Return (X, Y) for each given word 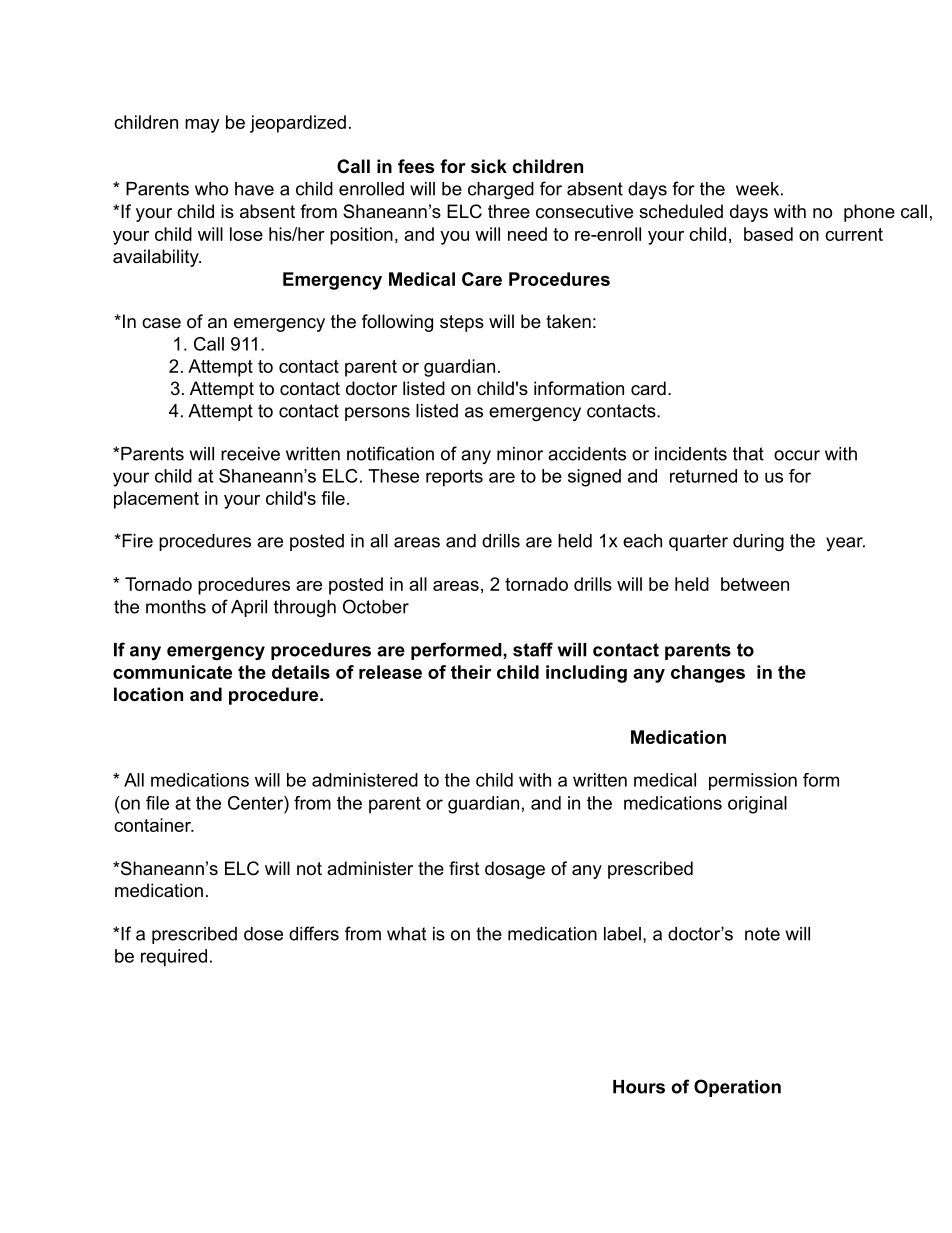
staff (533, 649)
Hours (639, 1087)
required (174, 958)
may (202, 126)
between (755, 584)
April (249, 608)
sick (489, 166)
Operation (737, 1088)
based (768, 234)
